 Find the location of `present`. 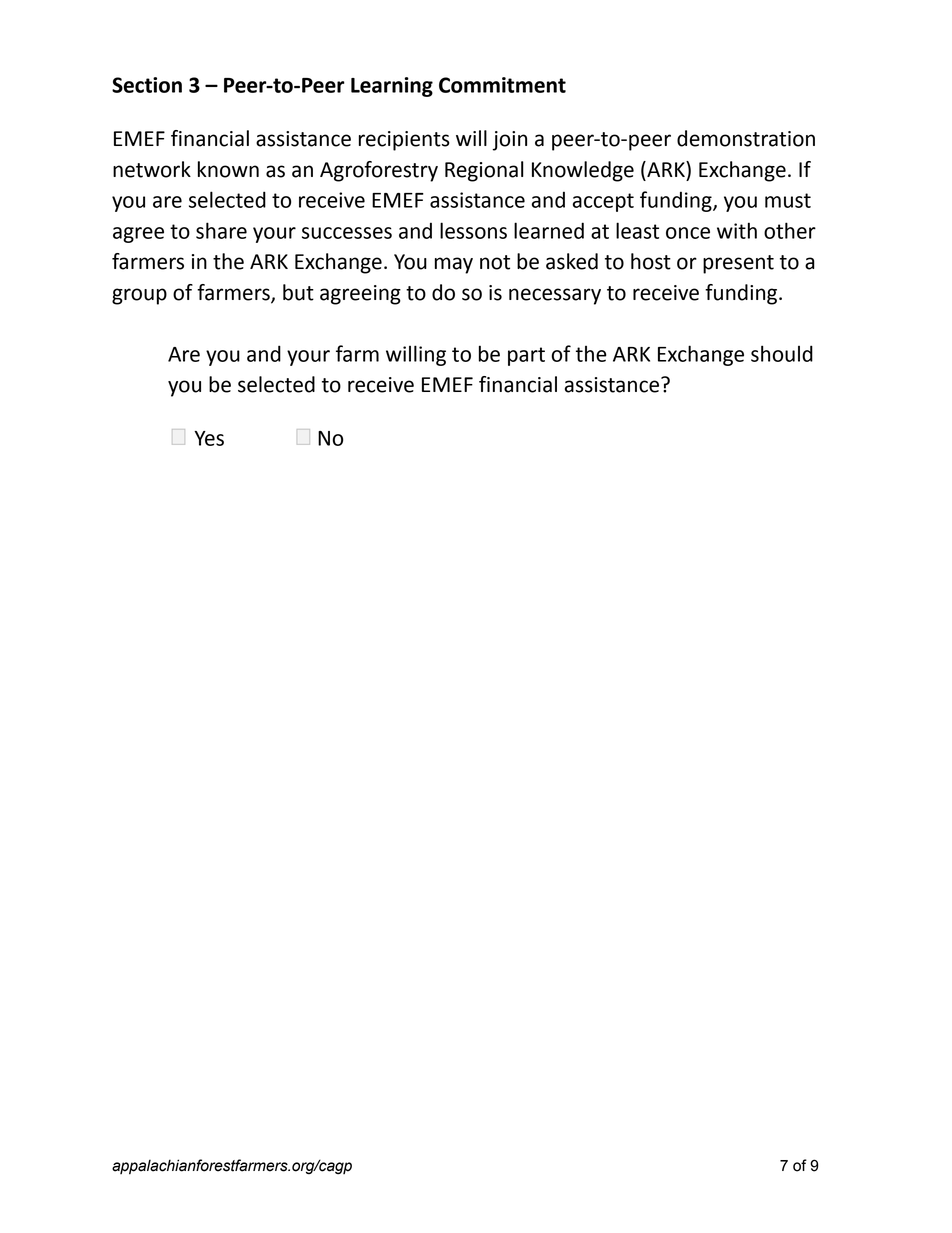

present is located at coordinates (738, 264).
